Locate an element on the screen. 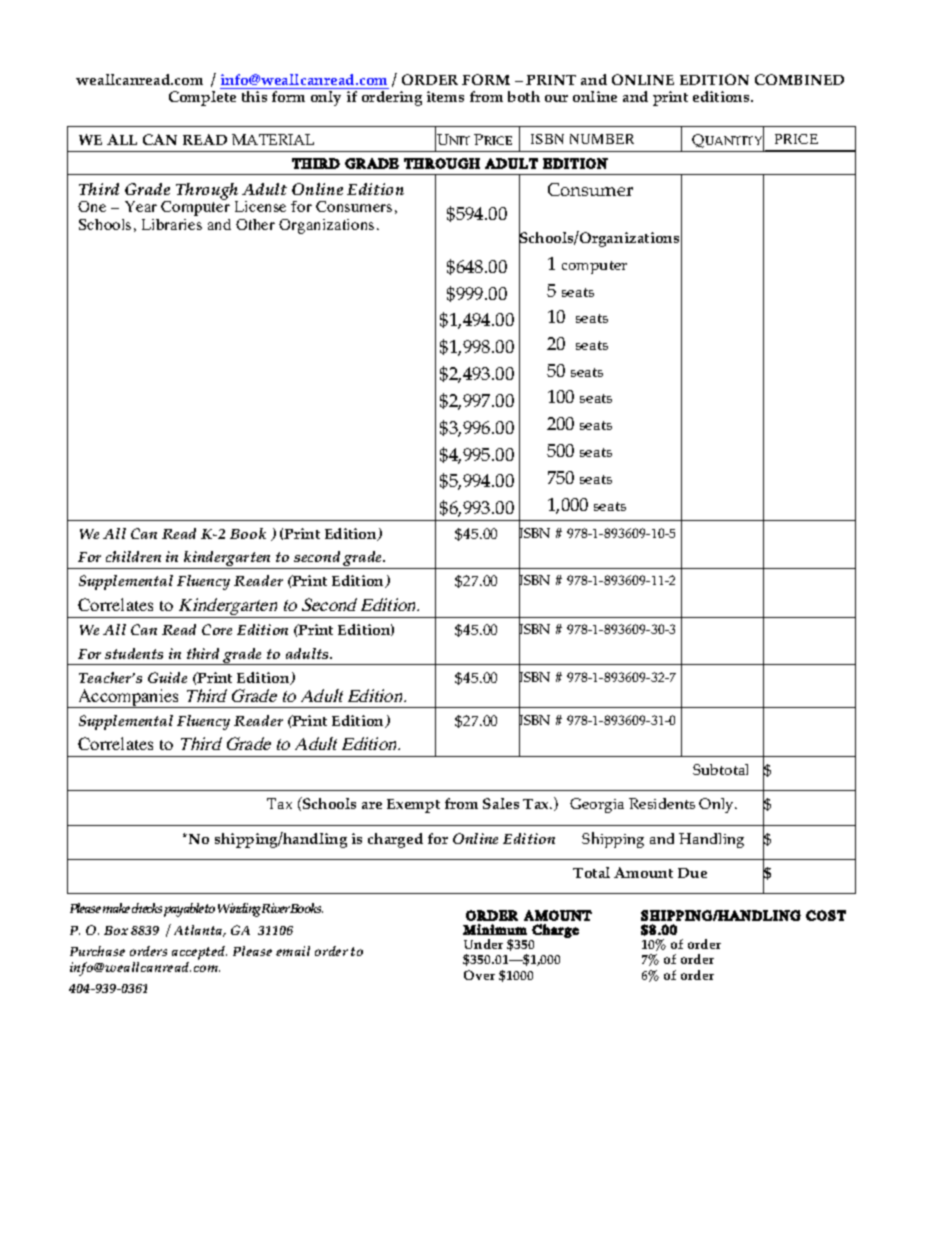  accepted is located at coordinates (199, 954).
